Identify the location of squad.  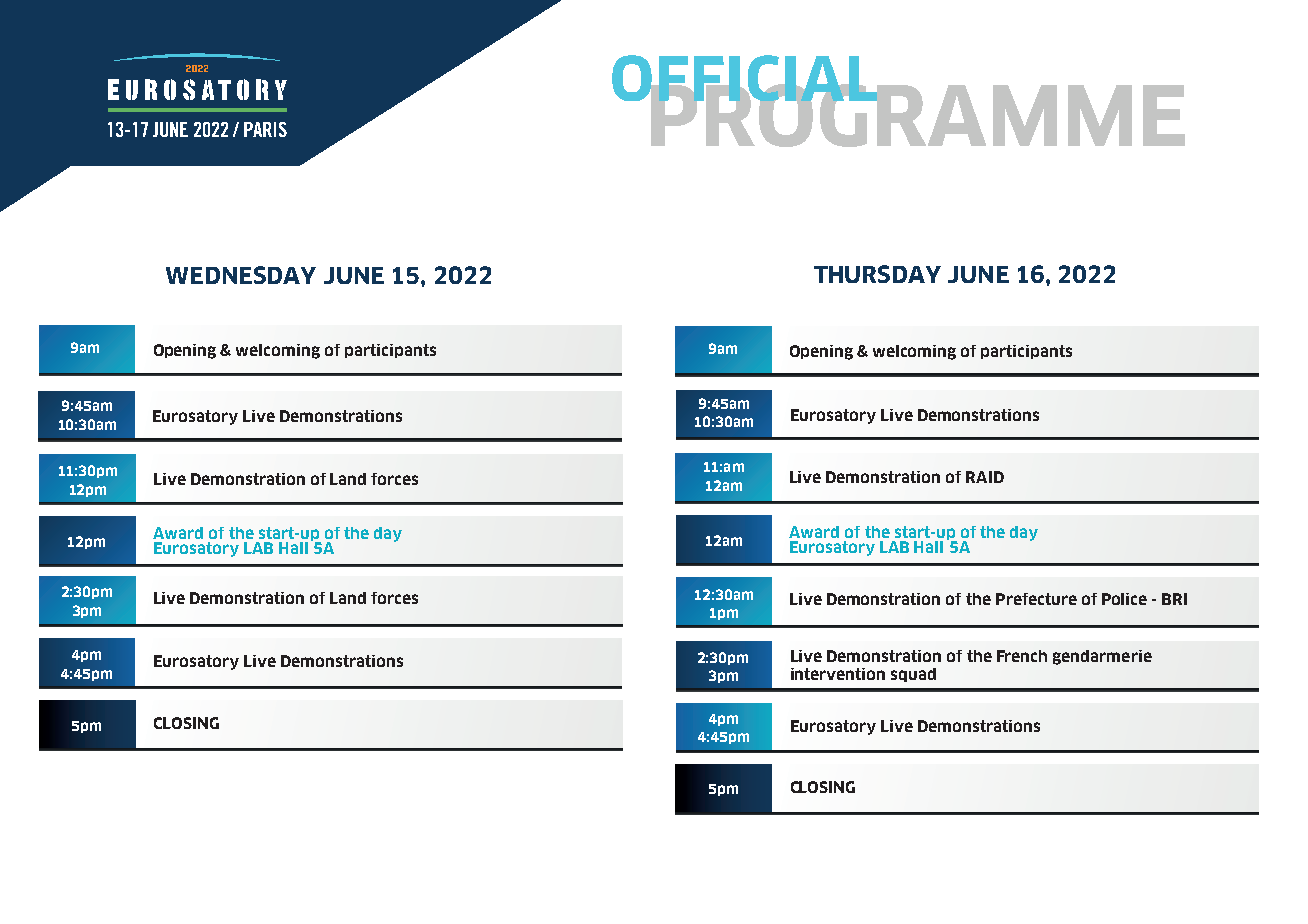
(913, 675).
